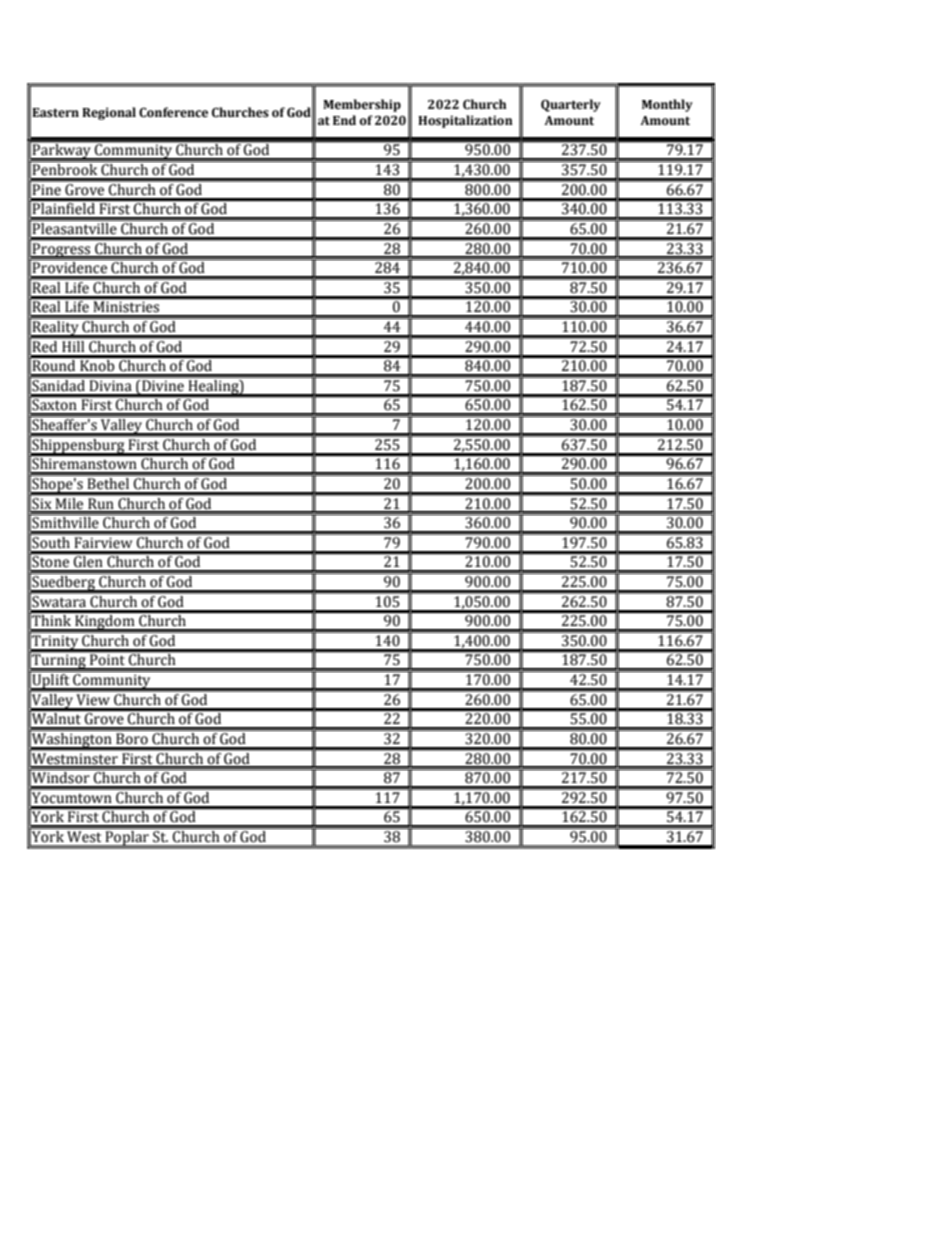 Image resolution: width=952 pixels, height=1233 pixels. What do you see at coordinates (344, 120) in the image?
I see `End` at bounding box center [344, 120].
